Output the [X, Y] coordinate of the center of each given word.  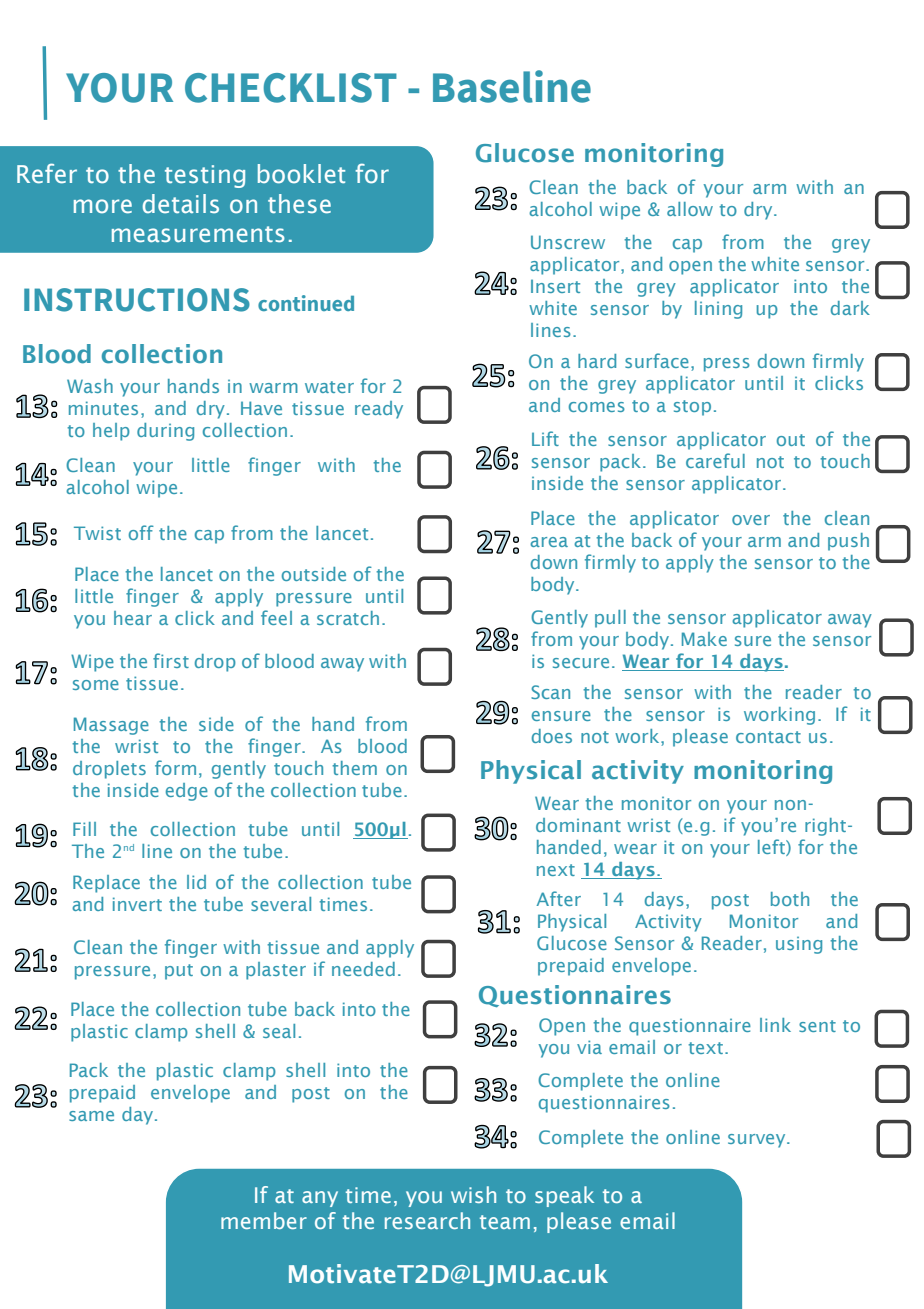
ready [379, 410]
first [171, 660]
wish [473, 1194]
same [91, 1116]
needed [363, 969]
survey [758, 1141]
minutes [103, 408]
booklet [301, 174]
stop [692, 408]
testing [205, 176]
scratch [348, 618]
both [790, 899]
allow [690, 209]
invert [137, 904]
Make [704, 639]
